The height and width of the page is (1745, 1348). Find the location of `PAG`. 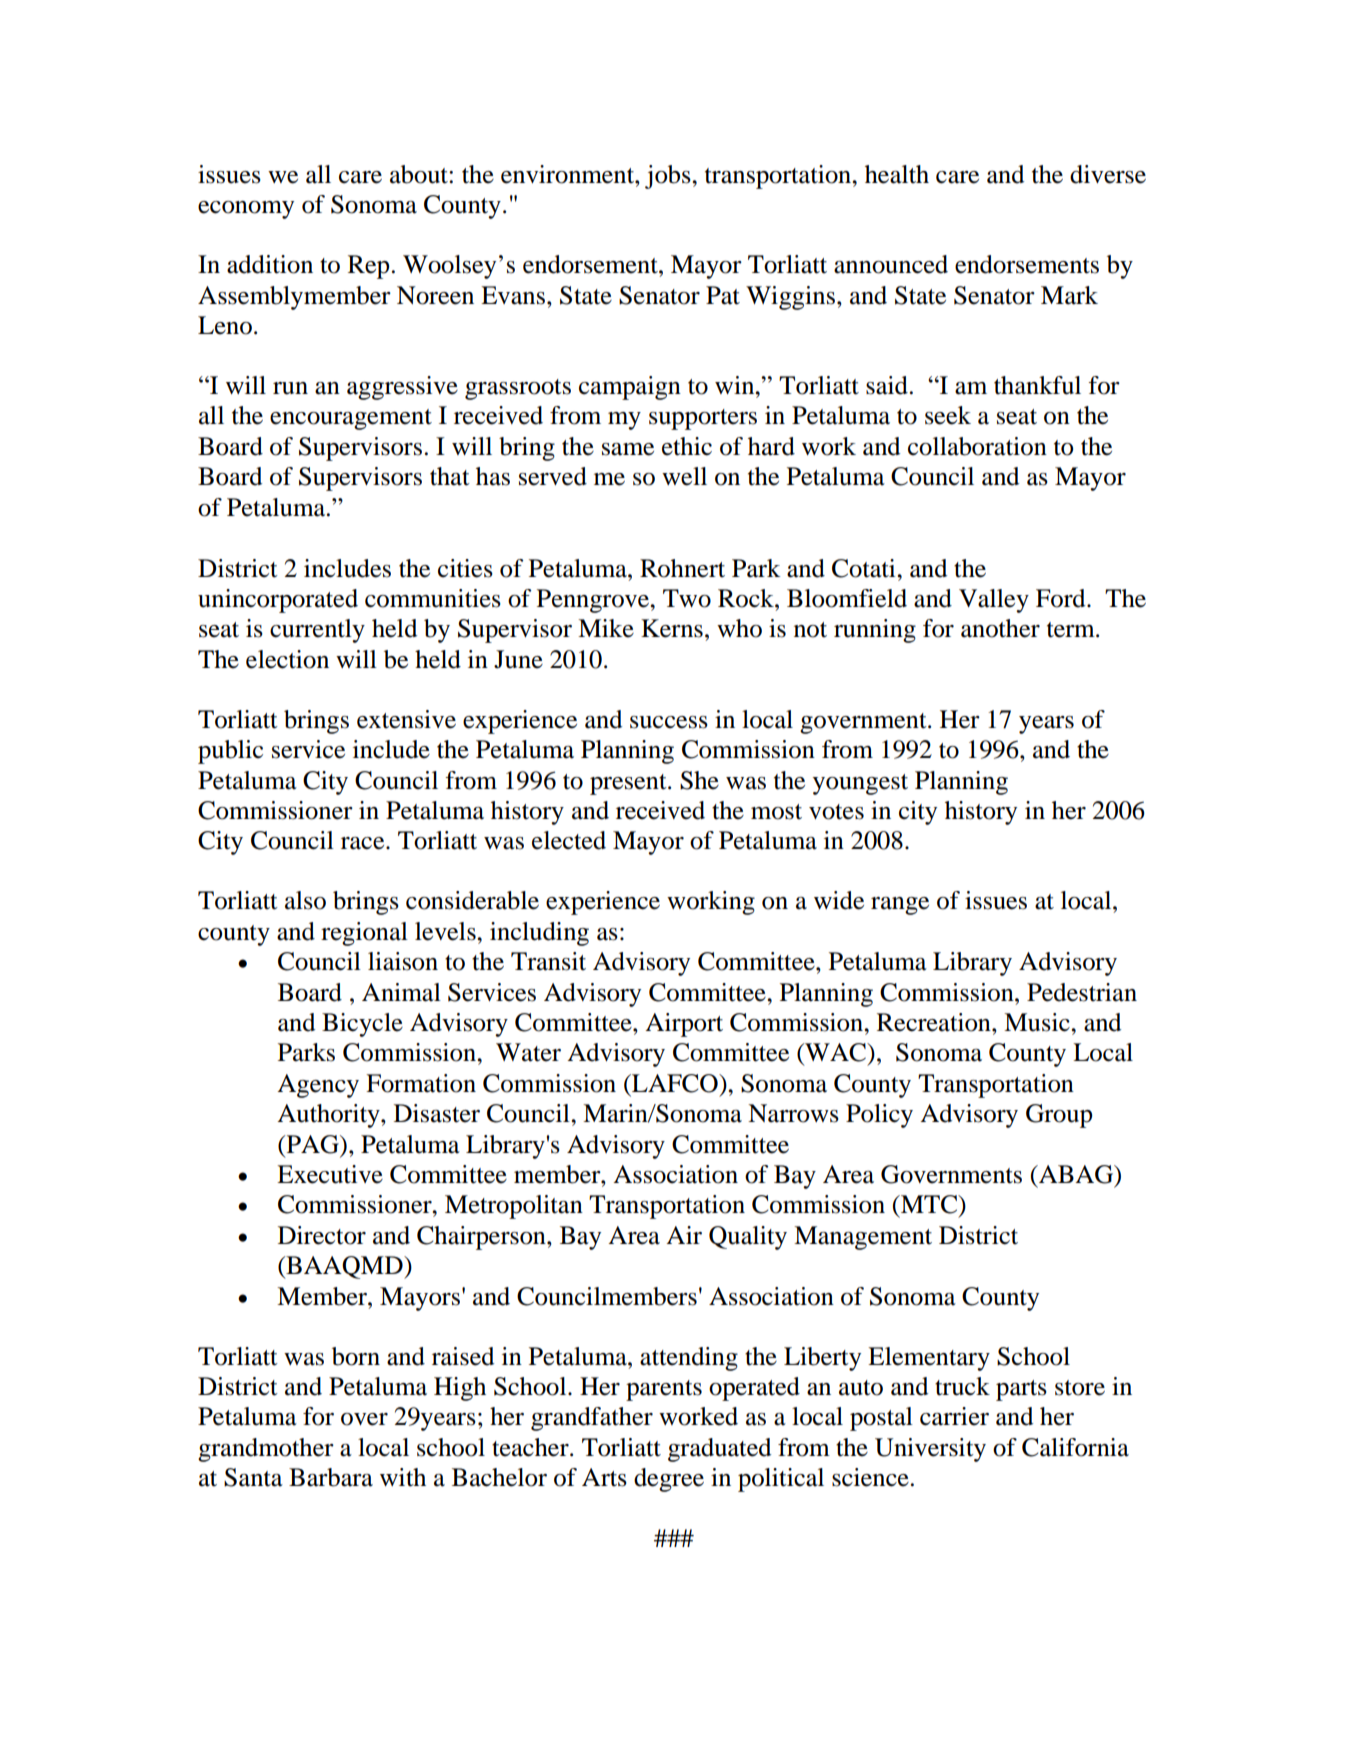

PAG is located at coordinates (312, 1144).
